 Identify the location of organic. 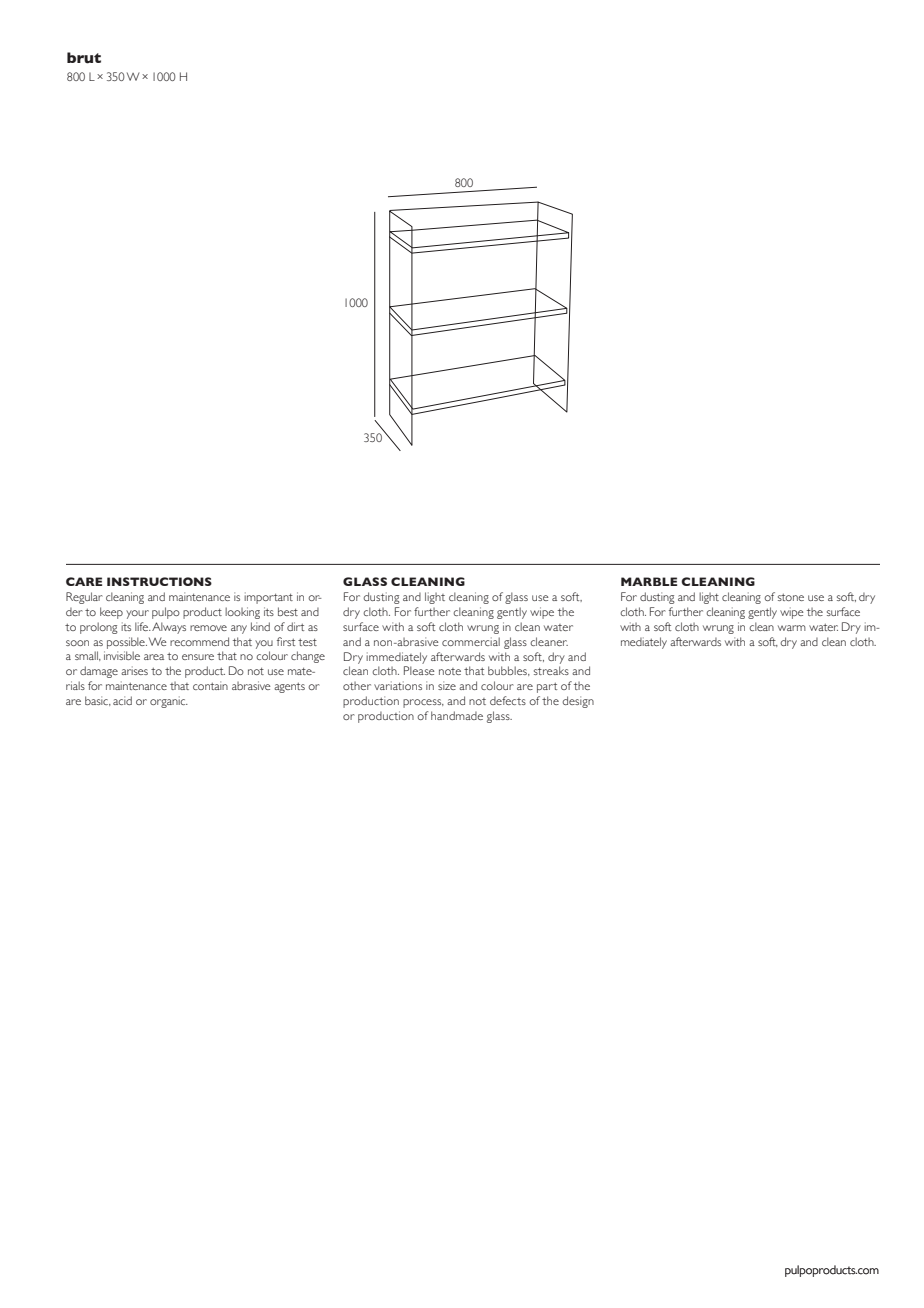
(169, 702).
